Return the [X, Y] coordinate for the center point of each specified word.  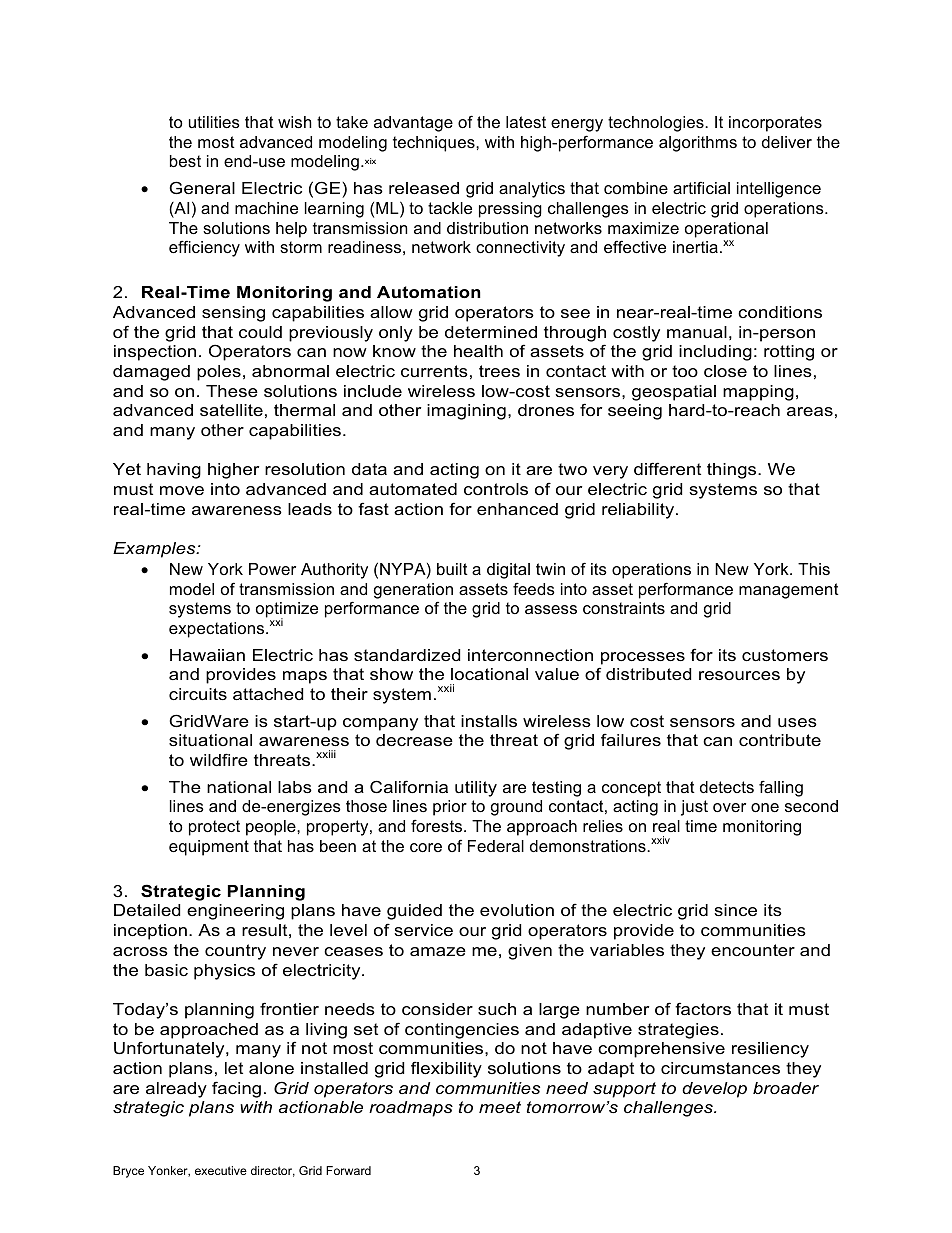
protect [214, 828]
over [729, 807]
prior [450, 808]
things [733, 471]
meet [500, 1107]
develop [714, 1090]
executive [221, 1170]
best [185, 161]
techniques [435, 144]
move [182, 490]
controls [496, 489]
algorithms [698, 144]
